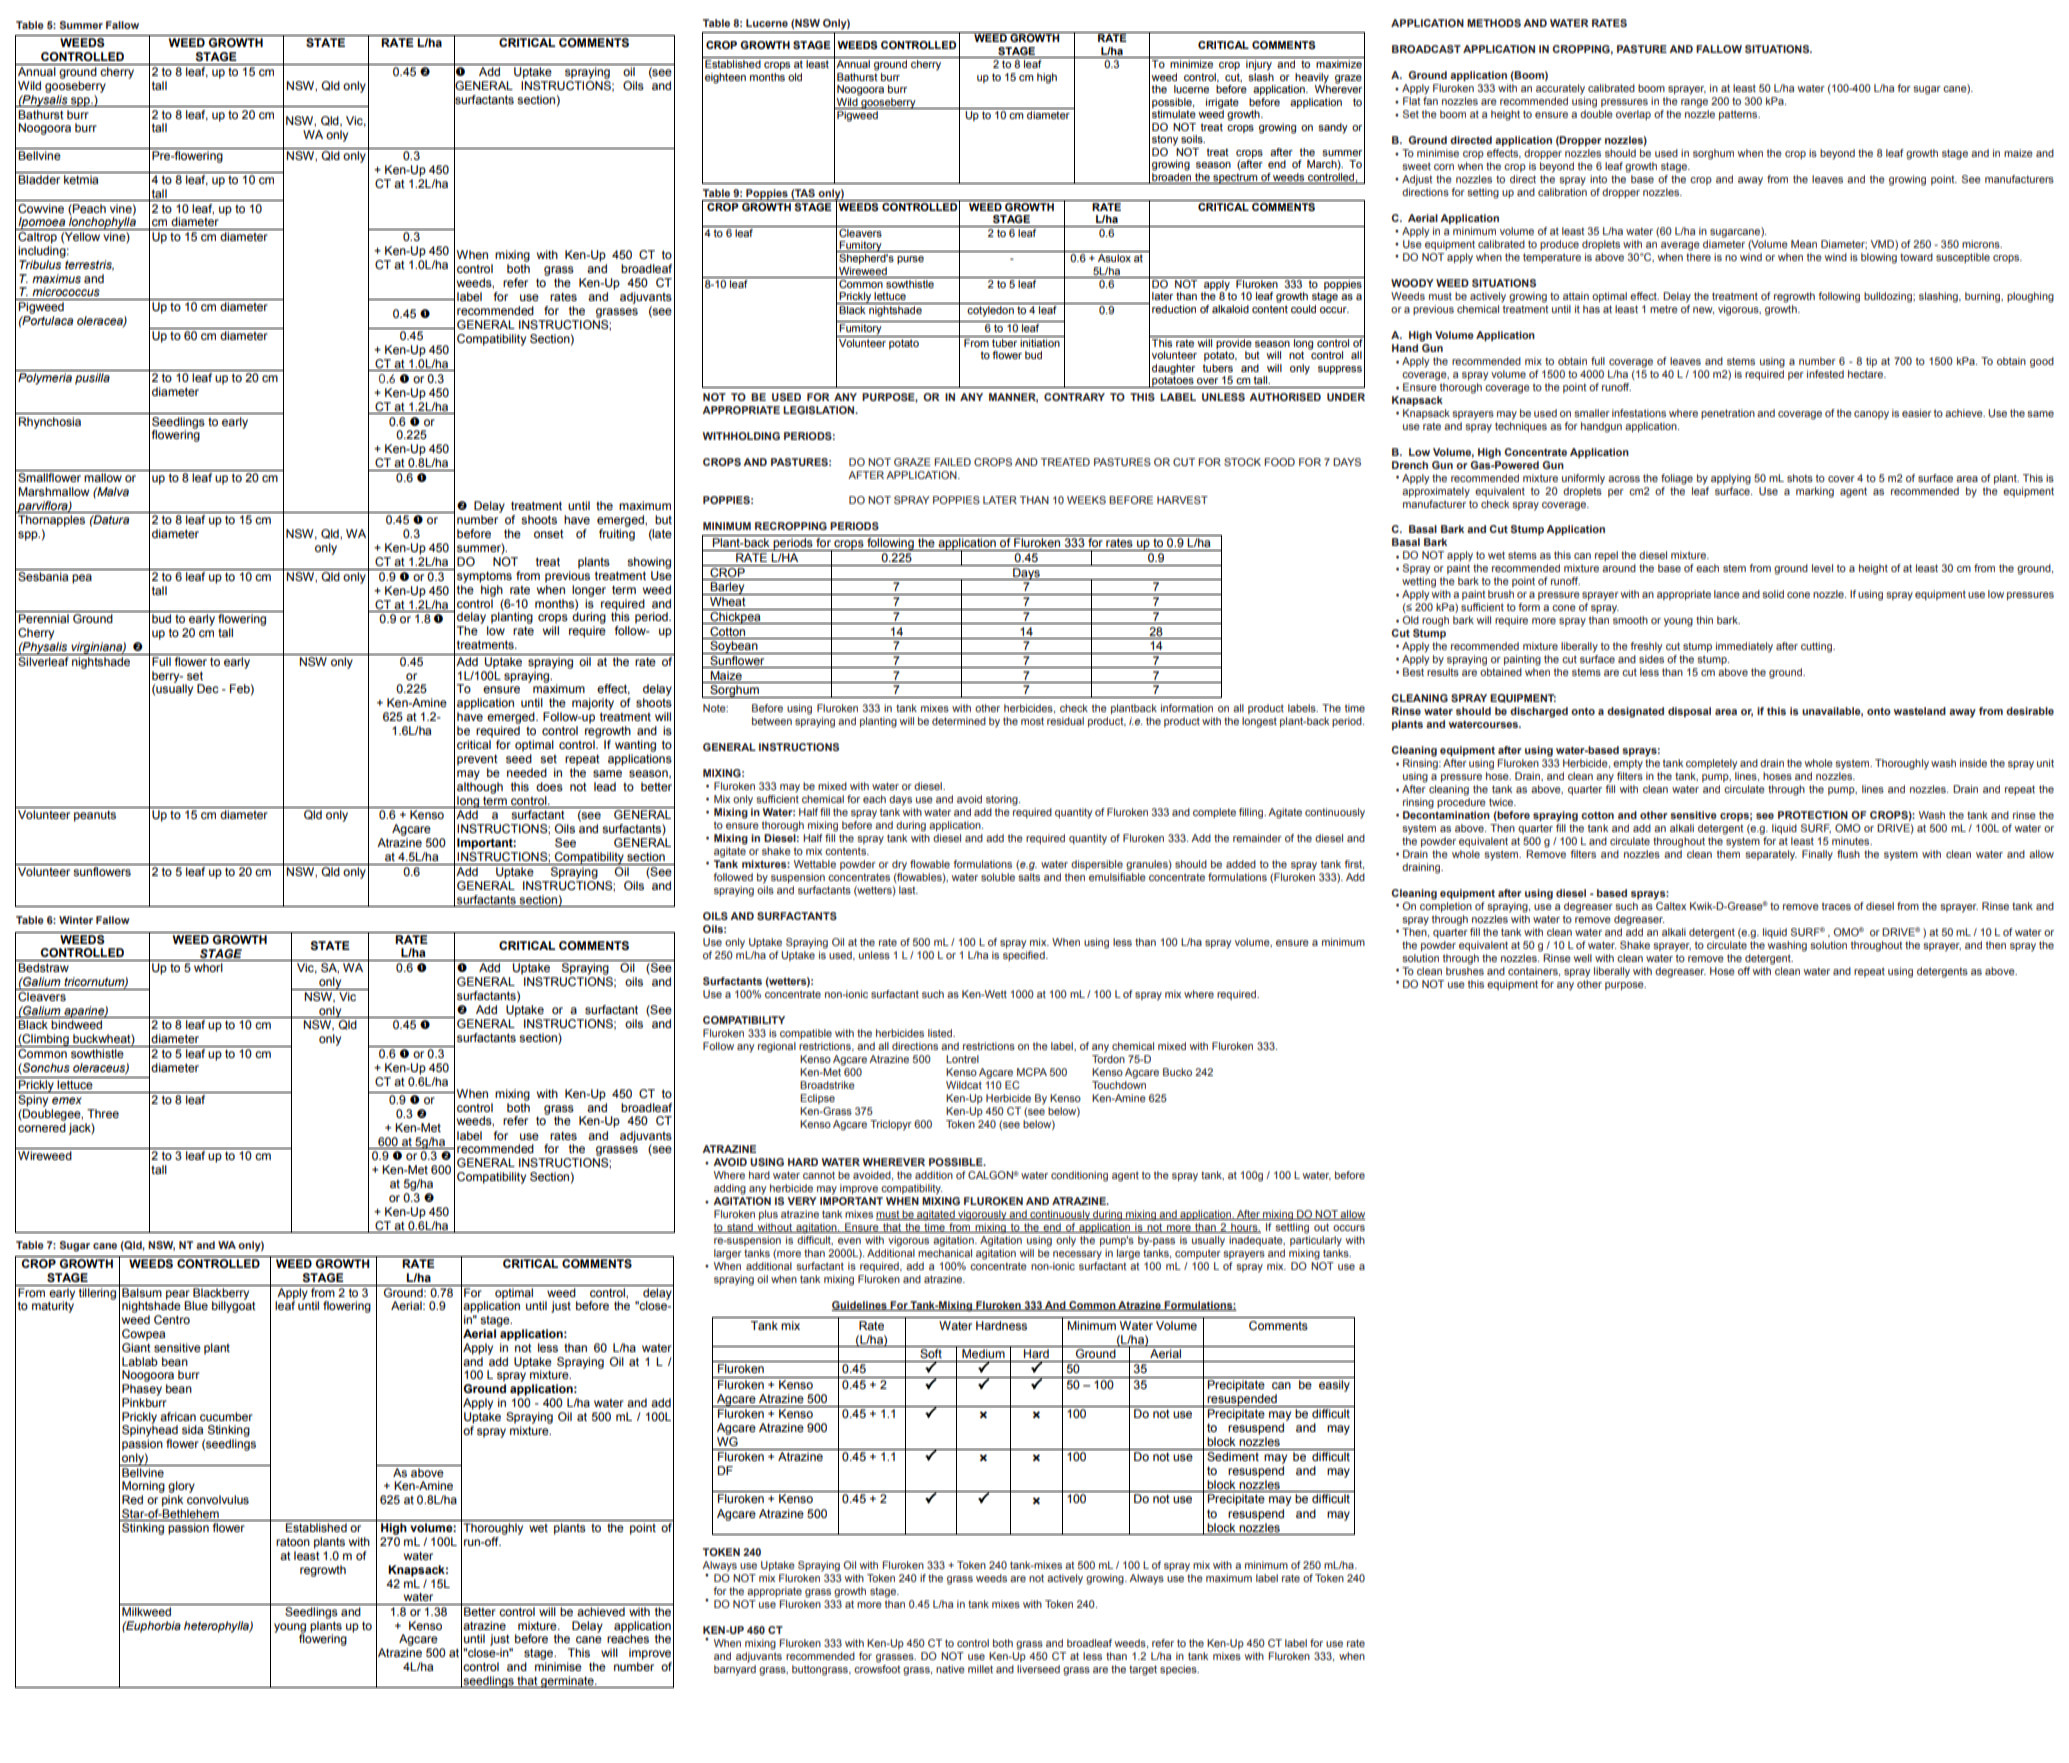 The width and height of the screenshot is (2069, 1763). What do you see at coordinates (1086, 500) in the screenshot?
I see `WEEKS` at bounding box center [1086, 500].
